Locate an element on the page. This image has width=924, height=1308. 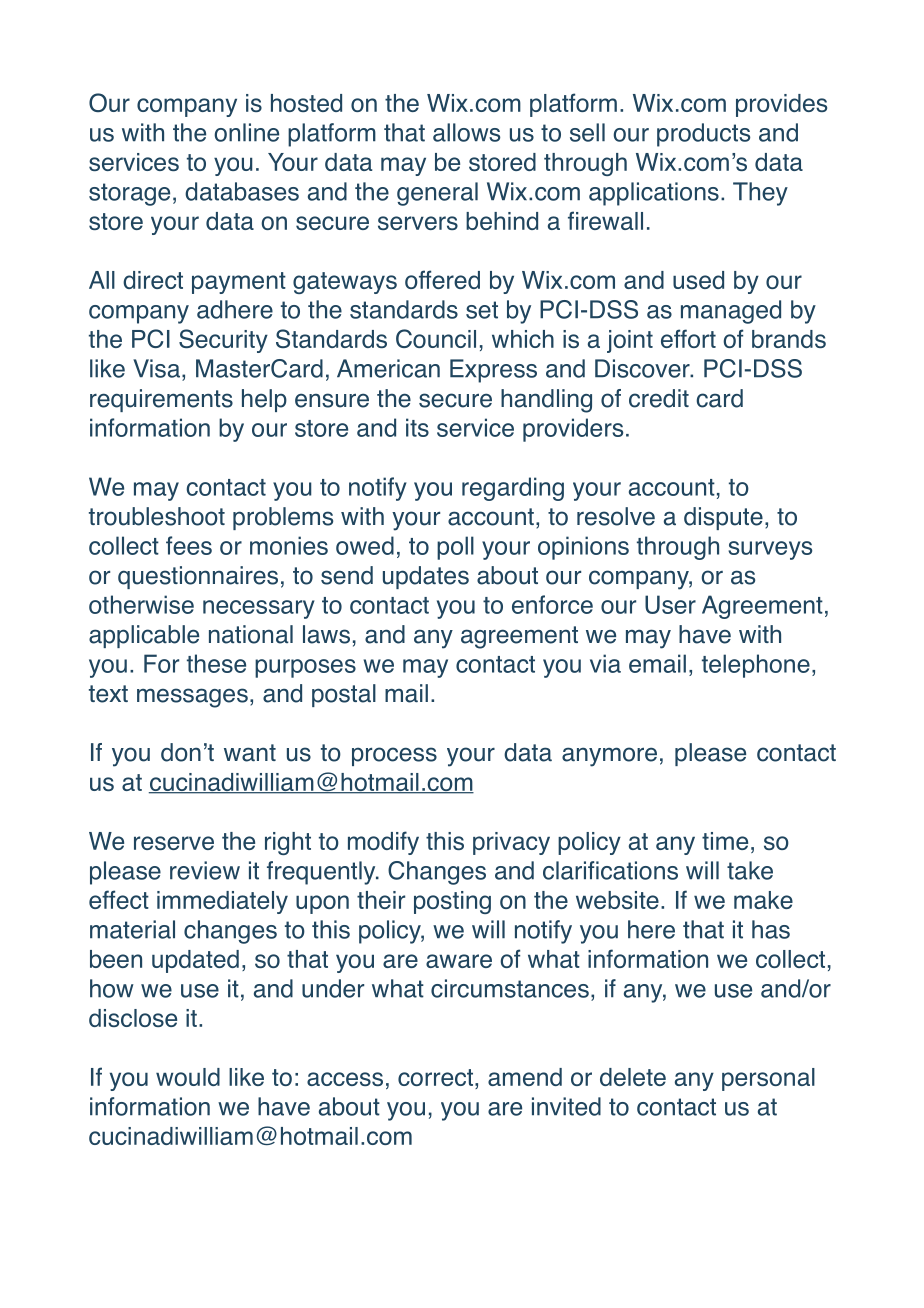
online is located at coordinates (247, 132).
